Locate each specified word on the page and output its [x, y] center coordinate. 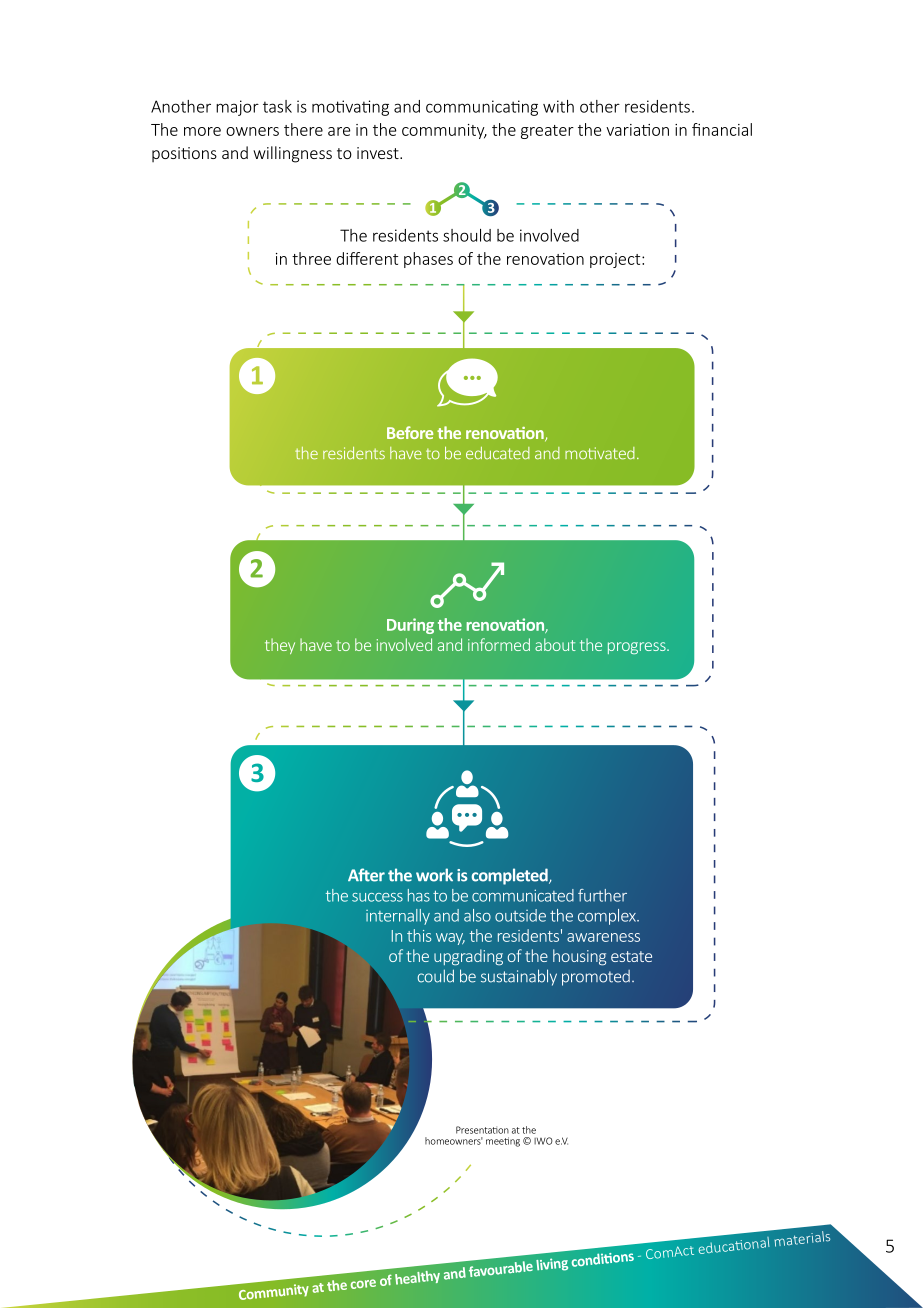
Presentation [482, 1130]
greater [547, 132]
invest [379, 153]
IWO [543, 1141]
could [435, 976]
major [237, 108]
